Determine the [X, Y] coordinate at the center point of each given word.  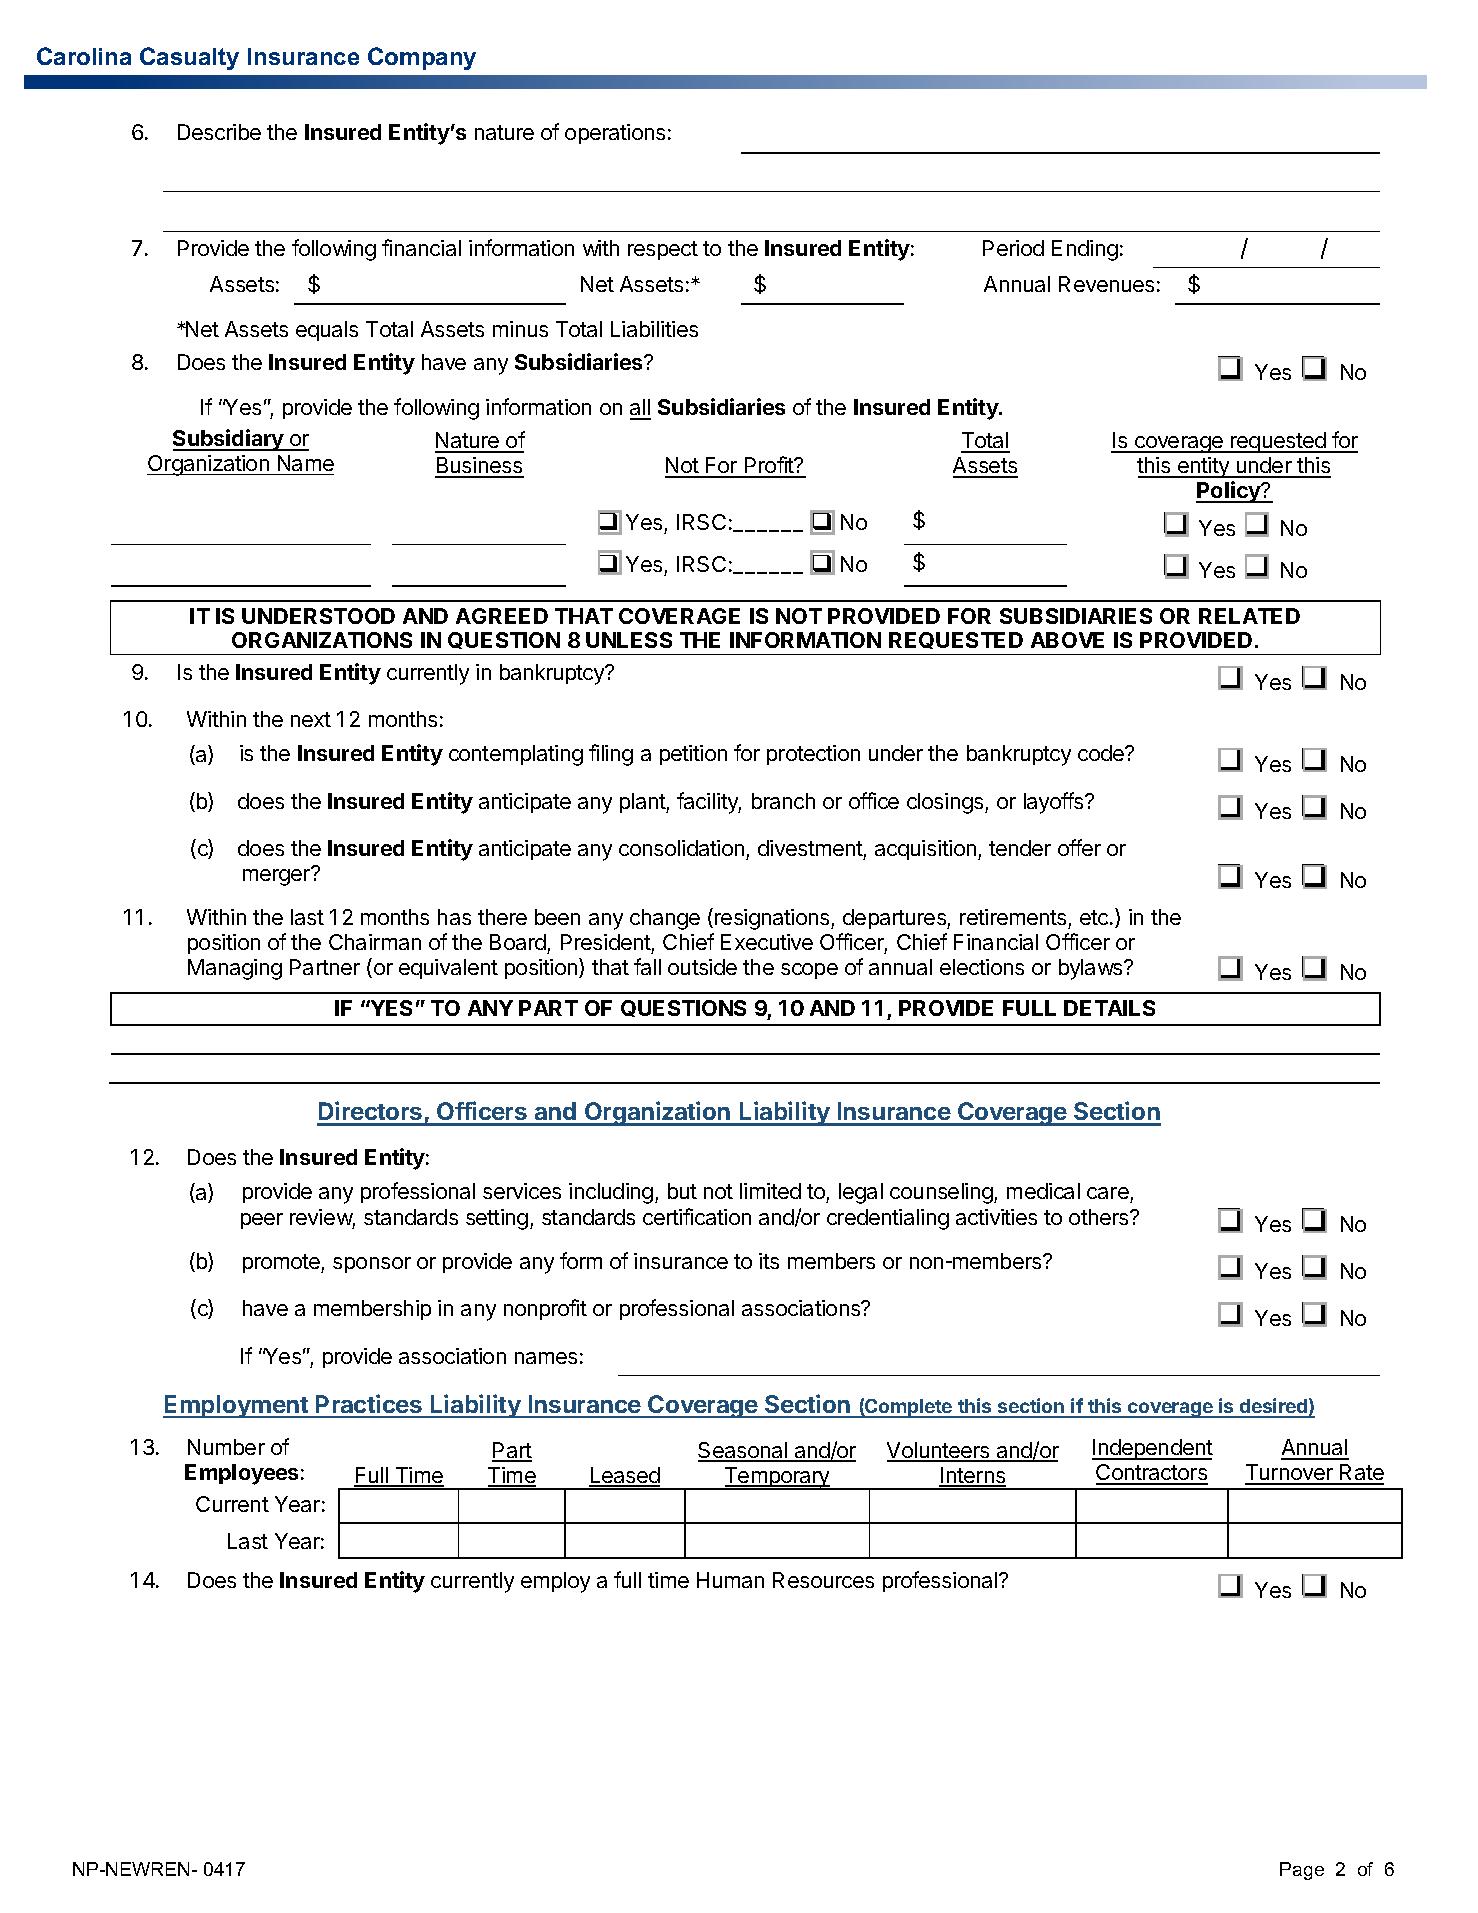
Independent [1152, 1449]
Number [226, 1447]
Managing [235, 969]
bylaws [1092, 969]
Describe [219, 132]
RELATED [1249, 616]
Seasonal [743, 1451]
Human [730, 1580]
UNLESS [629, 640]
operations [615, 134]
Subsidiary [229, 440]
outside [702, 967]
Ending [1085, 250]
